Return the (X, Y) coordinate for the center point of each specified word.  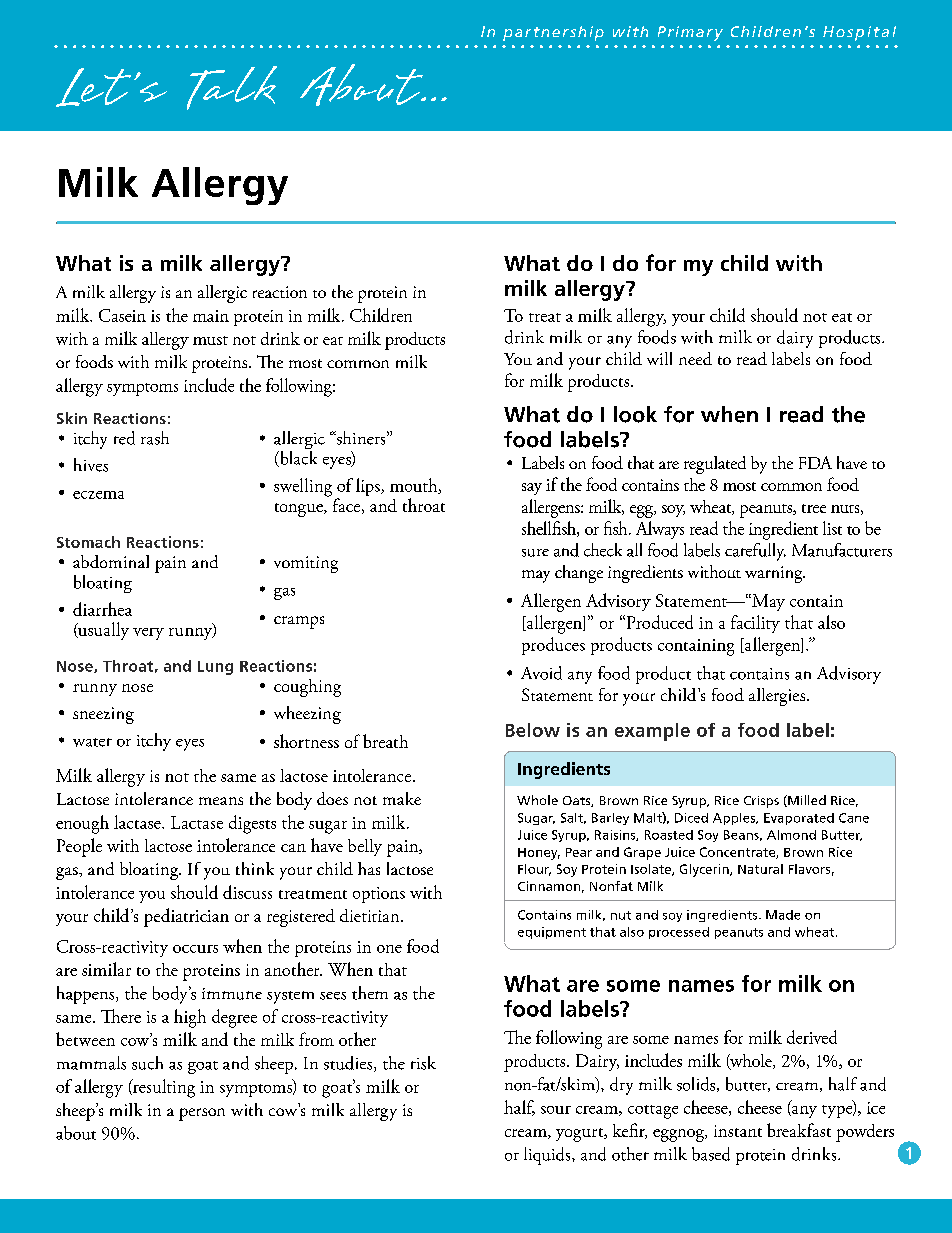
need (695, 358)
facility (755, 624)
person (202, 1114)
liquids (548, 1156)
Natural (760, 869)
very (148, 634)
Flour (534, 870)
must (210, 340)
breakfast (799, 1130)
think (255, 868)
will (659, 358)
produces (553, 646)
